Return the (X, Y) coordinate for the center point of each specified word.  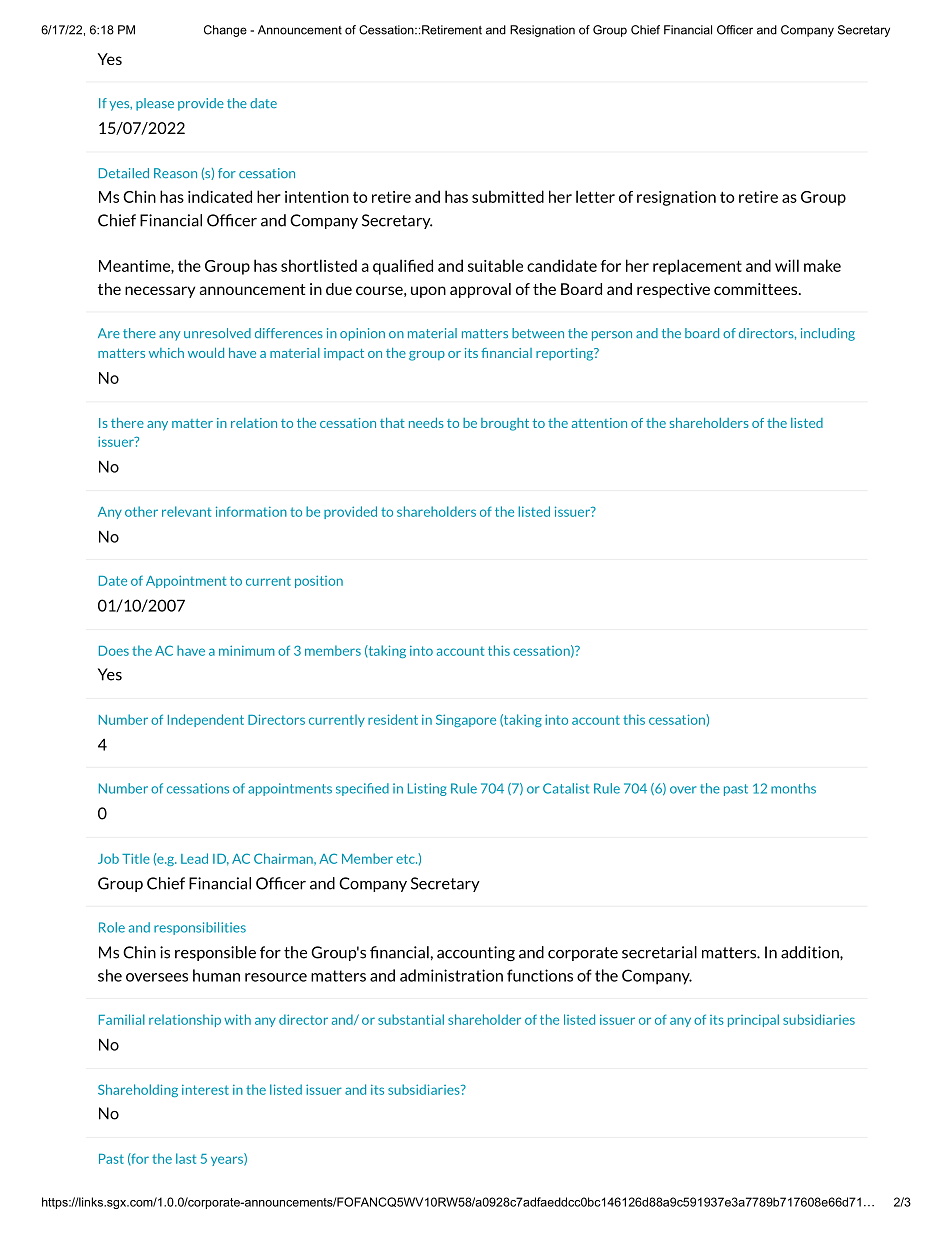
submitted (508, 196)
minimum (247, 650)
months (793, 788)
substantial (411, 1019)
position (319, 581)
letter (595, 196)
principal (753, 1020)
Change (225, 31)
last (186, 1158)
